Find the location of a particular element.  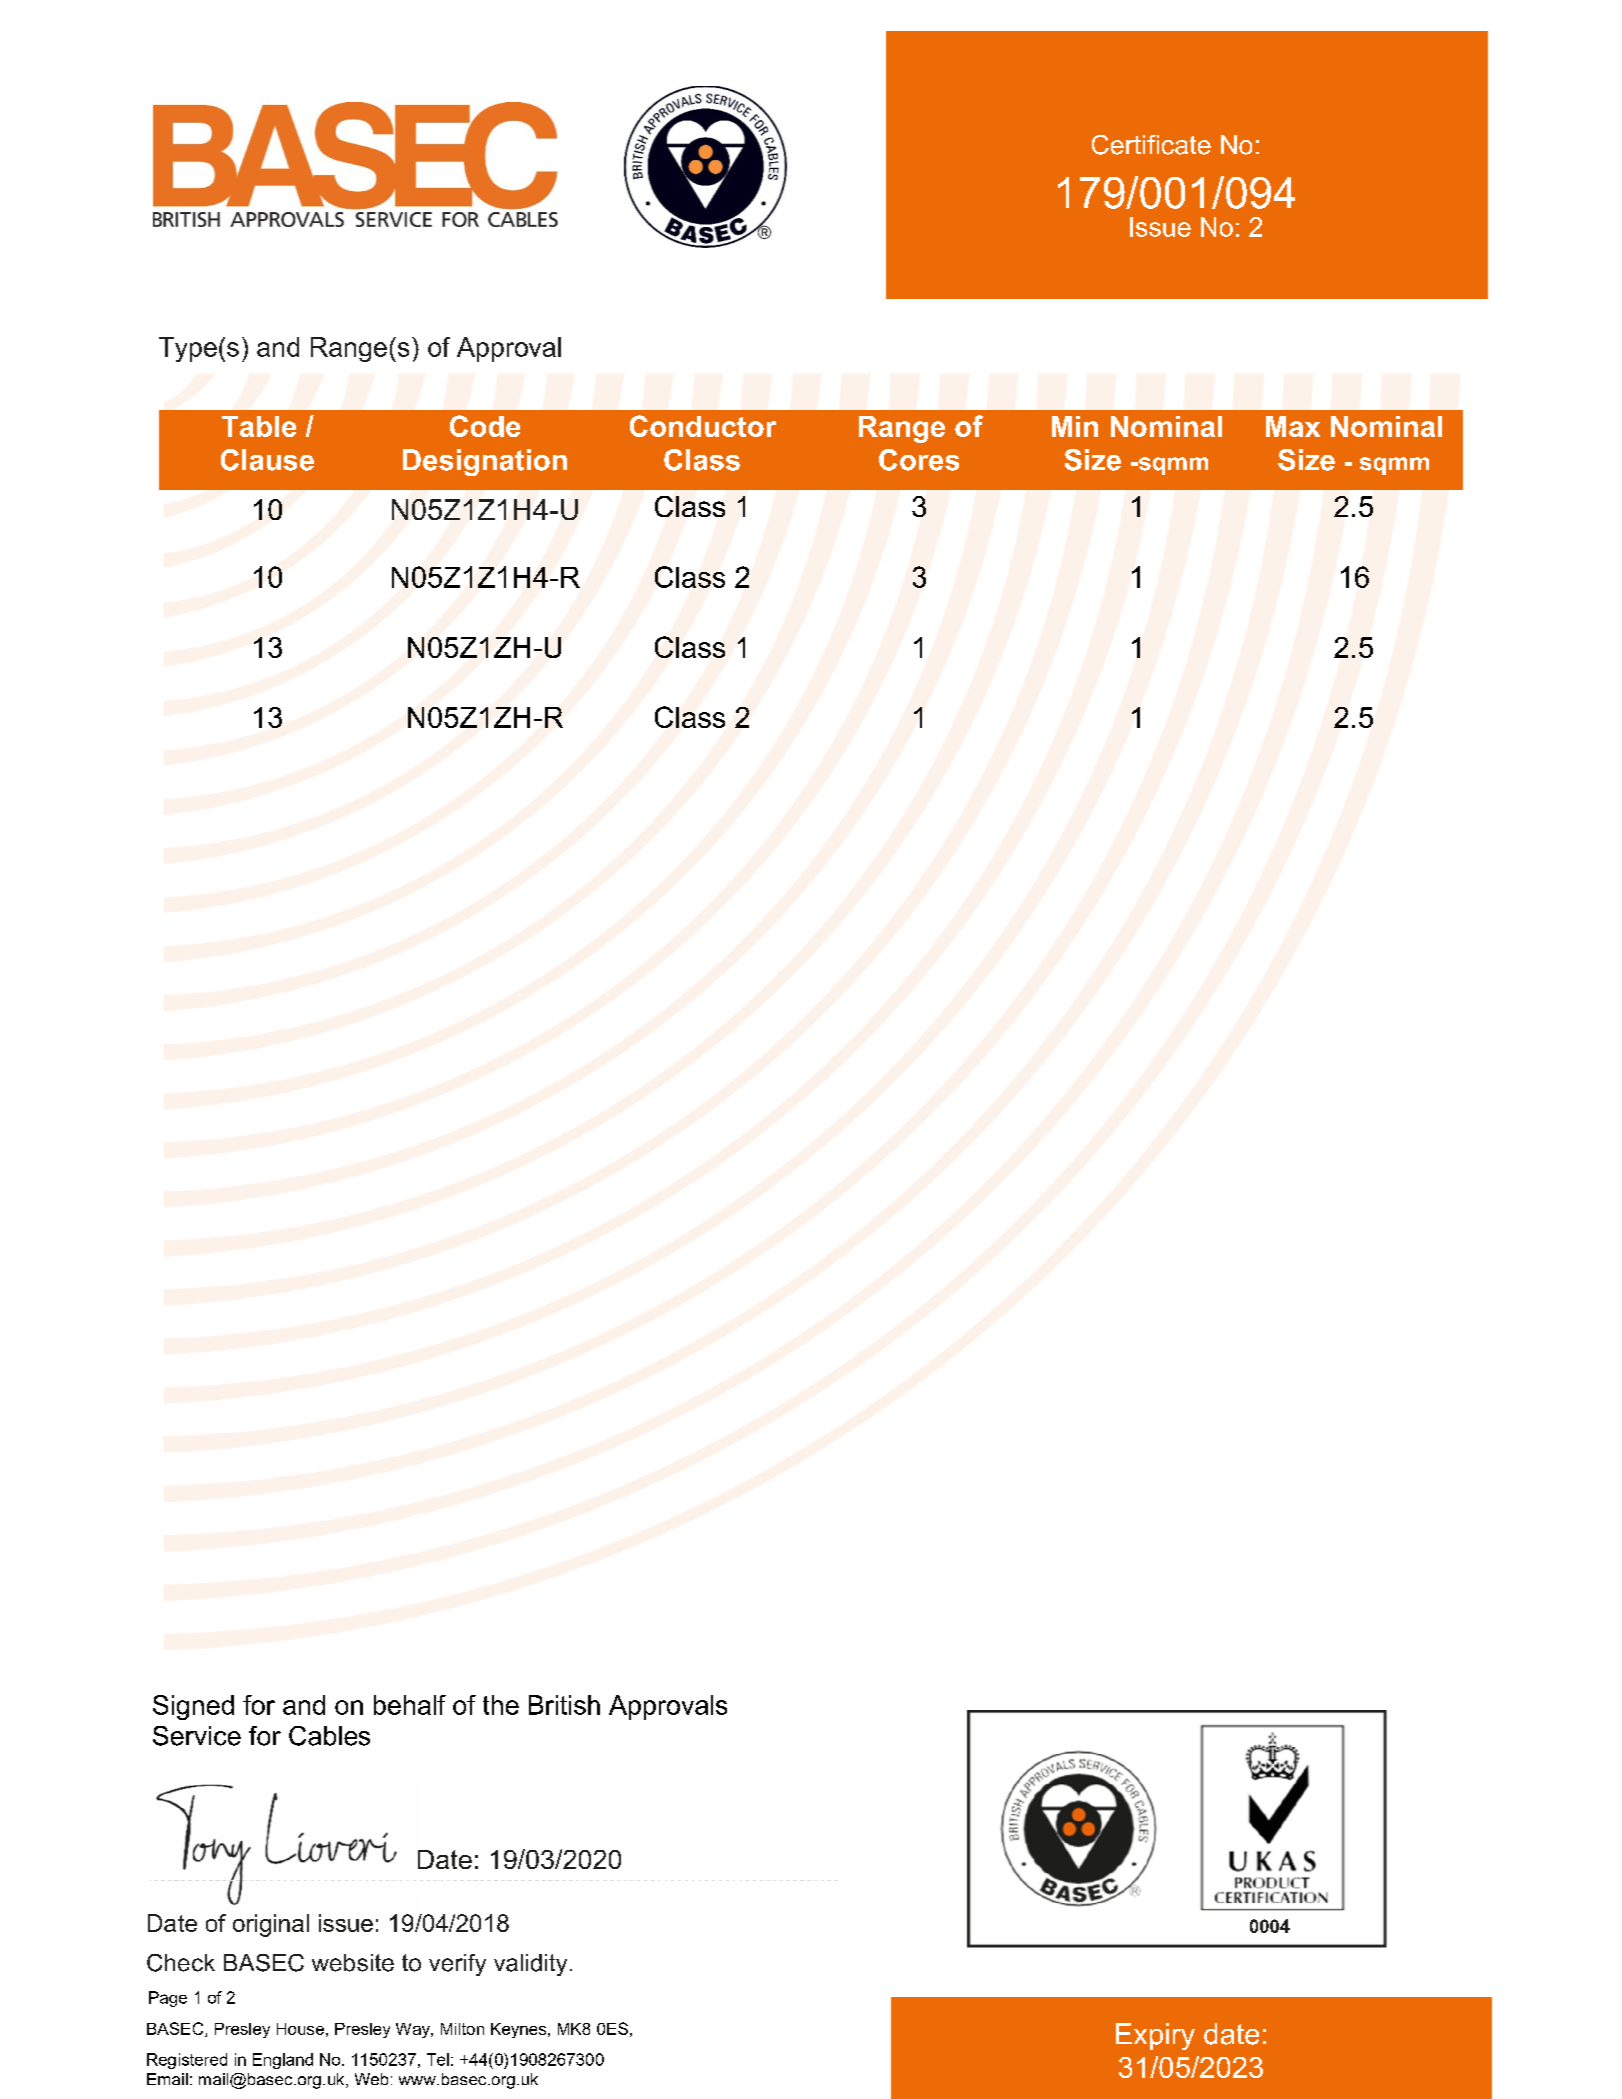

validity is located at coordinates (530, 1965).
